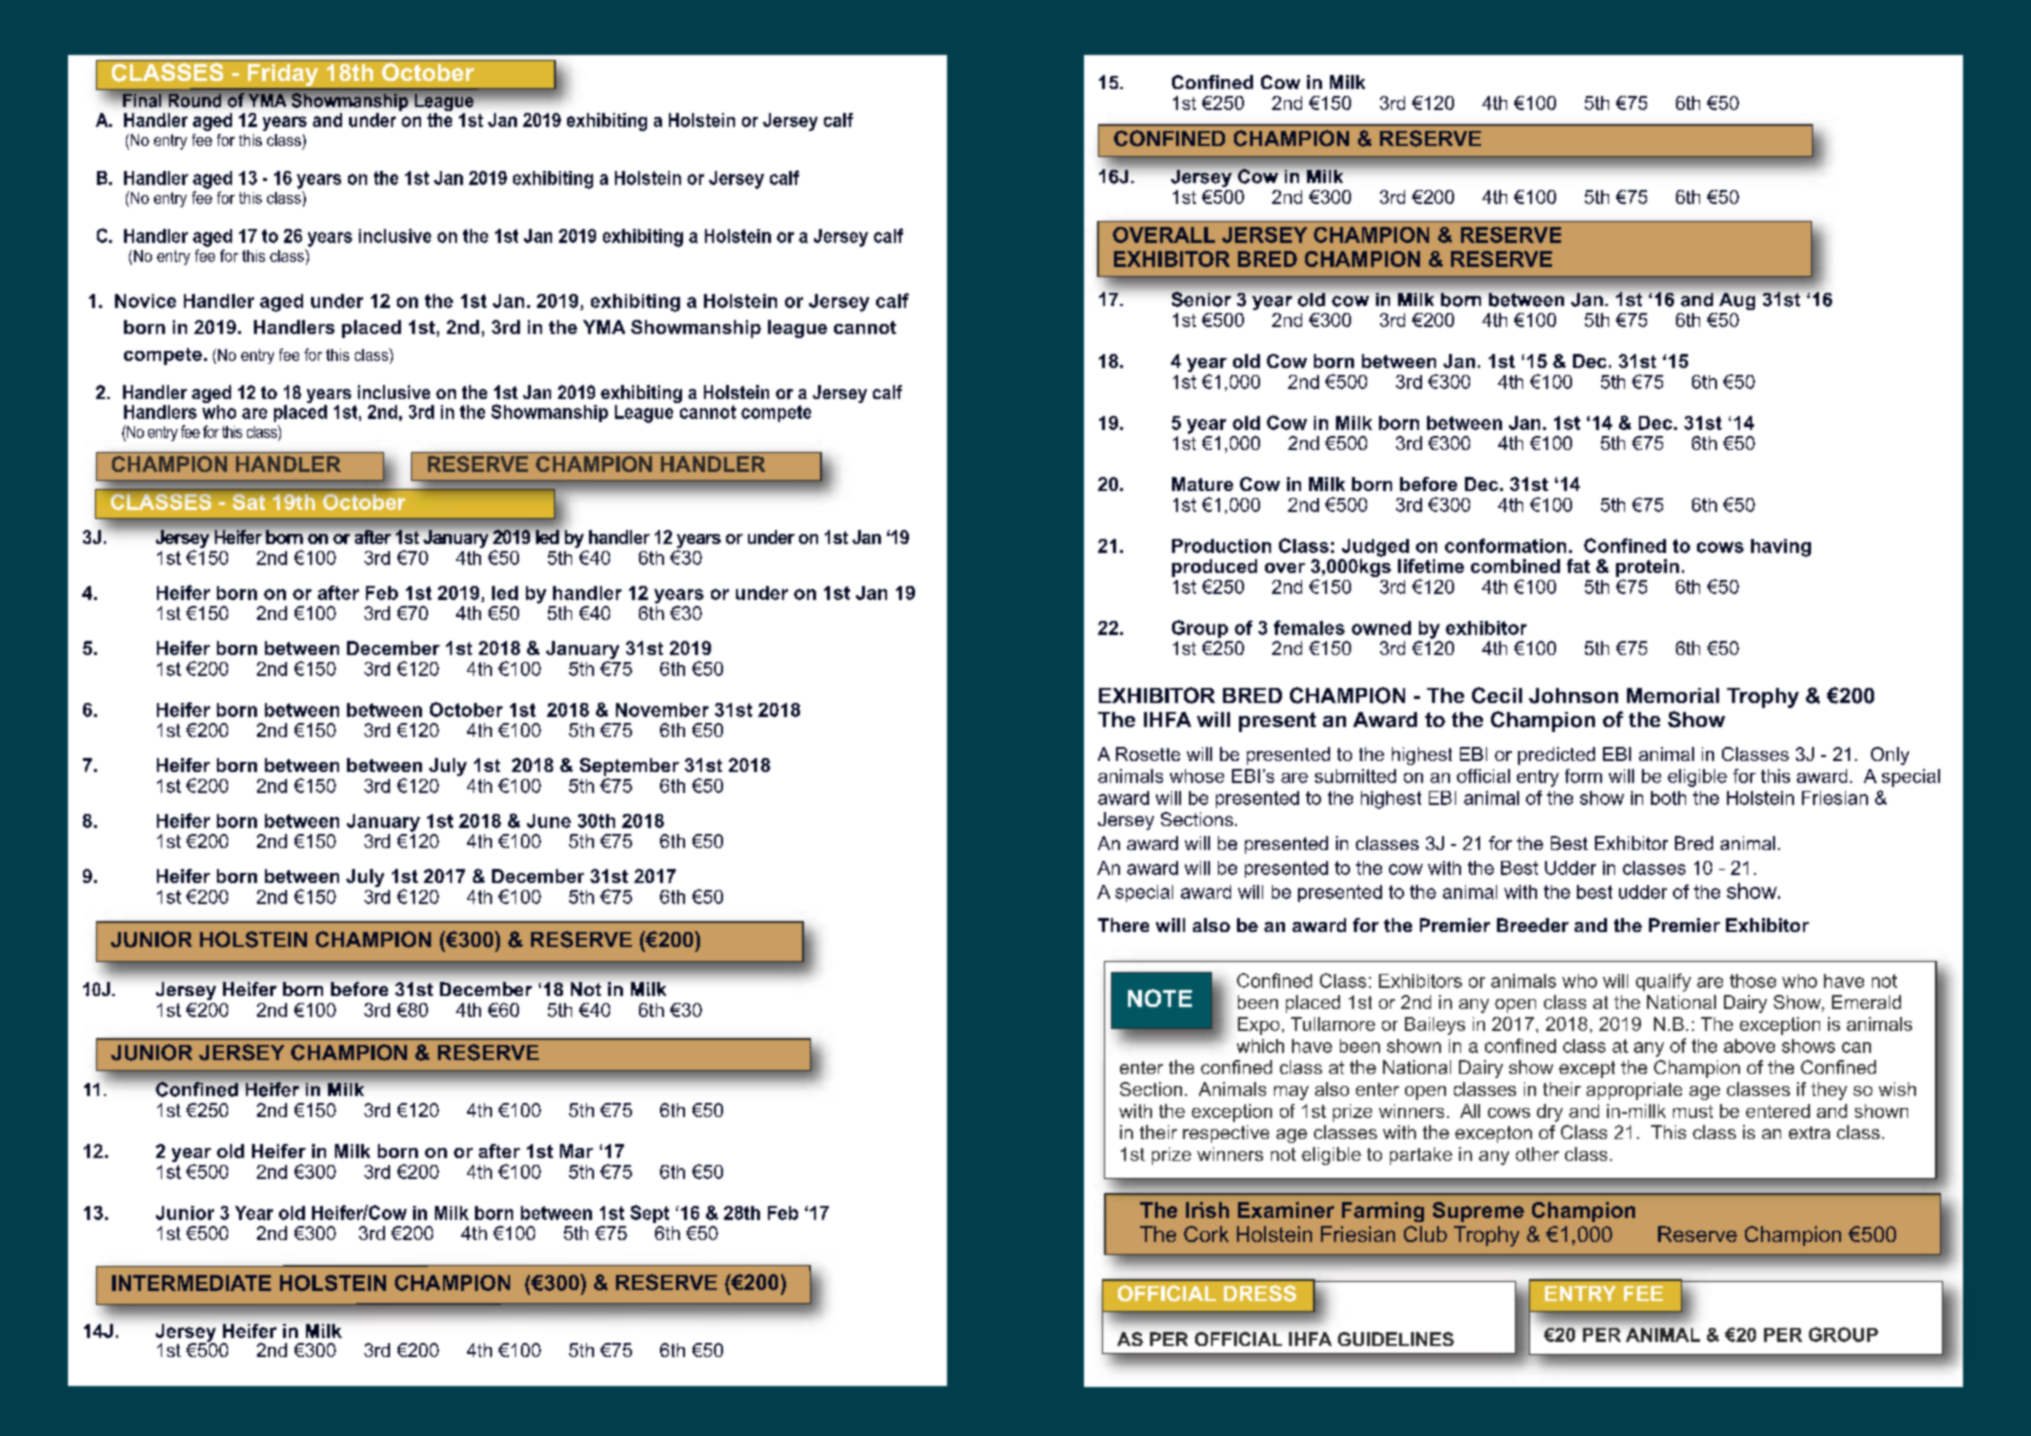 The image size is (2031, 1436). Describe the element at coordinates (1202, 484) in the screenshot. I see `mature` at that location.
